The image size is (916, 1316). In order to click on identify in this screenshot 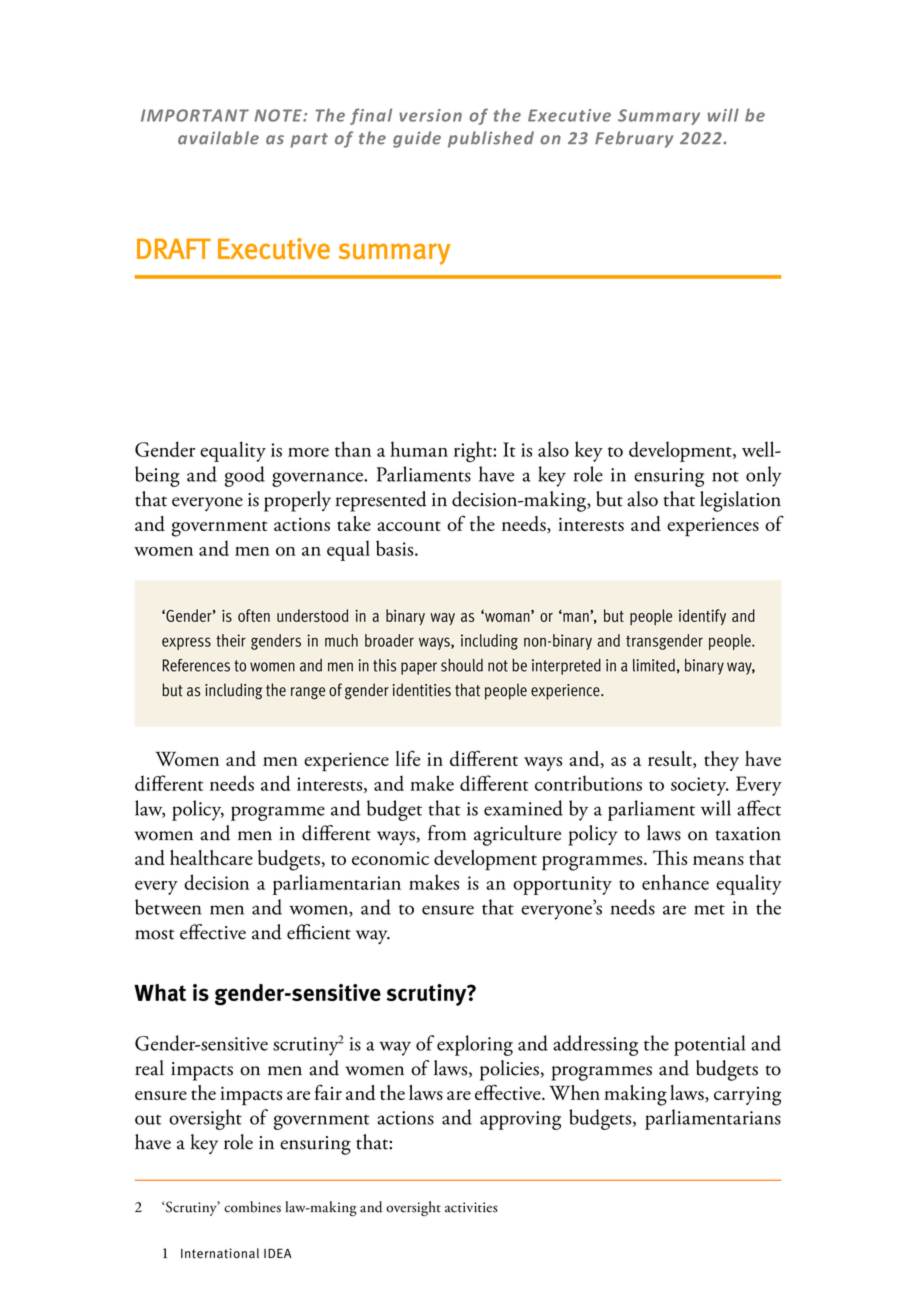, I will do `click(702, 617)`.
